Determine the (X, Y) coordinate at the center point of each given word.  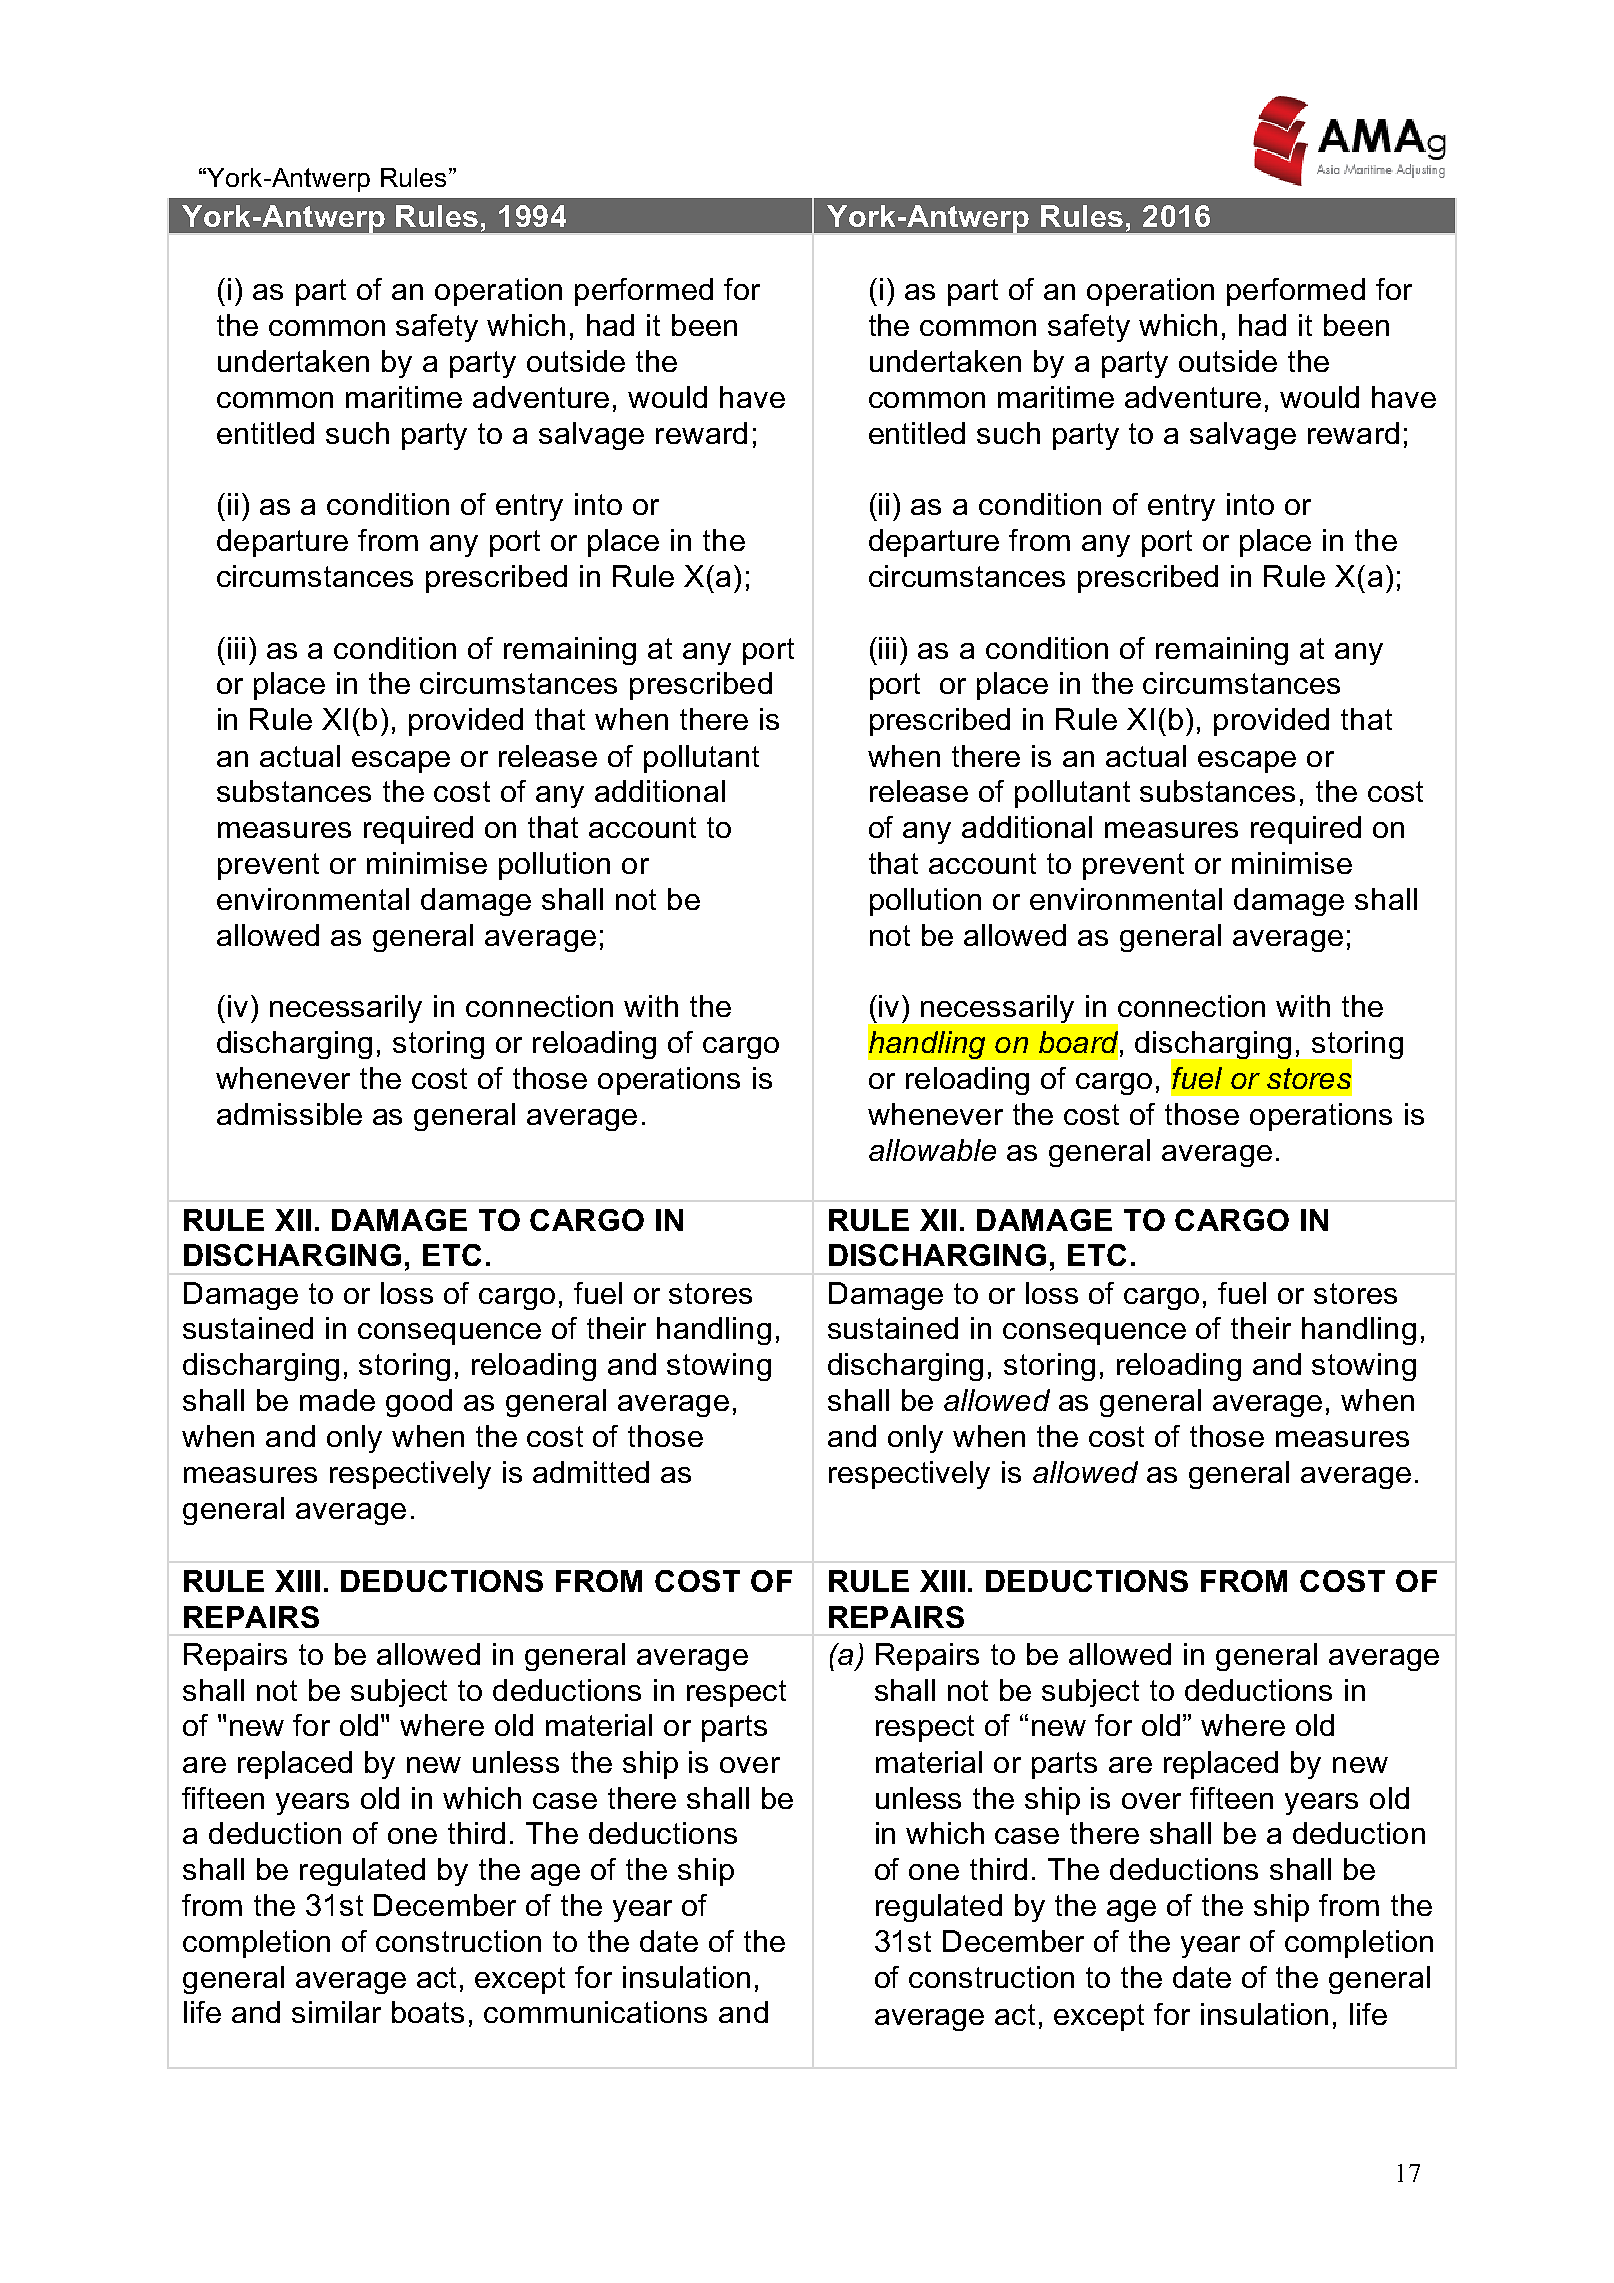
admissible (289, 1114)
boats (428, 2012)
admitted (591, 1472)
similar (336, 2012)
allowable (932, 1150)
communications (595, 2012)
